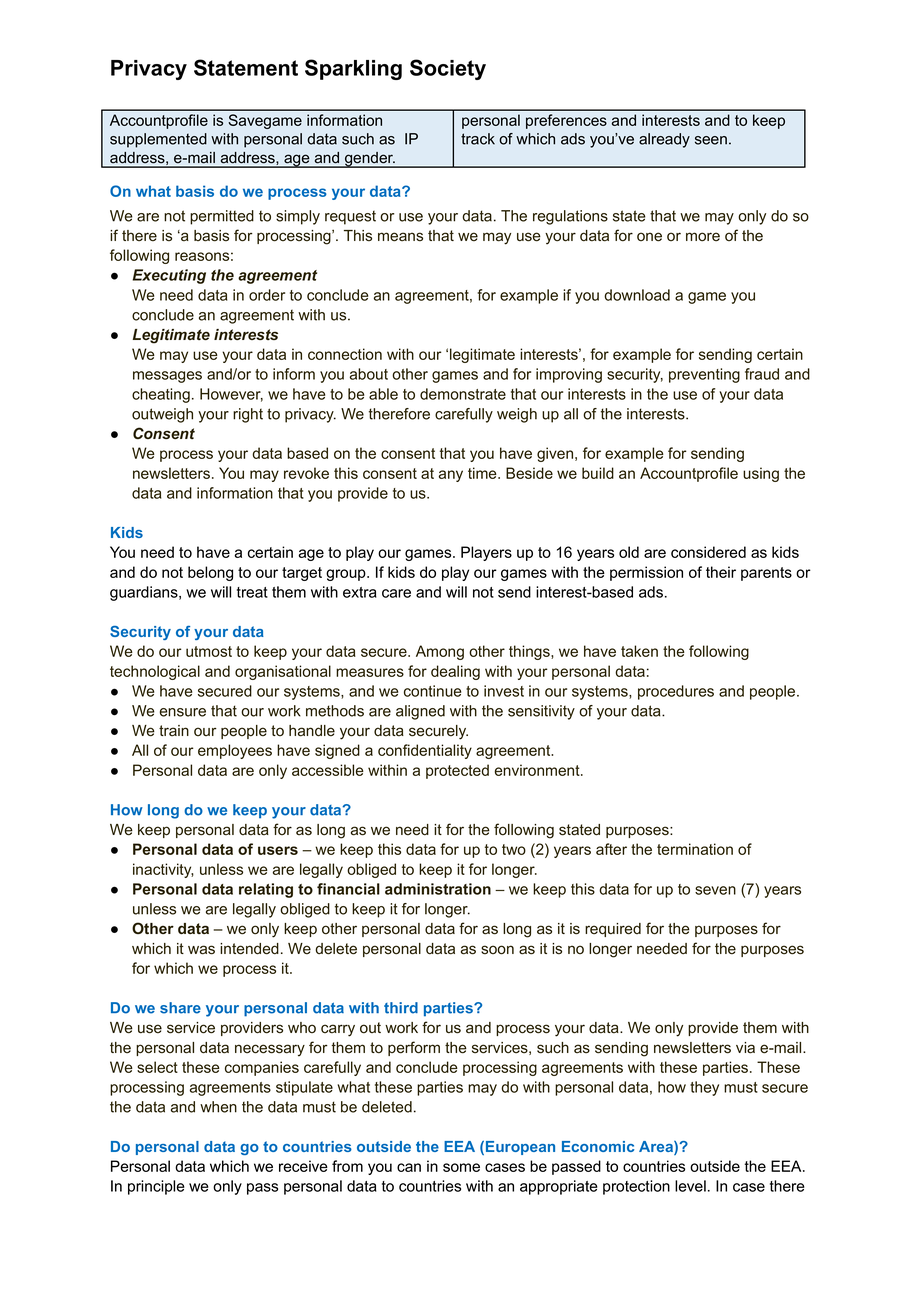  What do you see at coordinates (461, 1167) in the screenshot?
I see `some` at bounding box center [461, 1167].
